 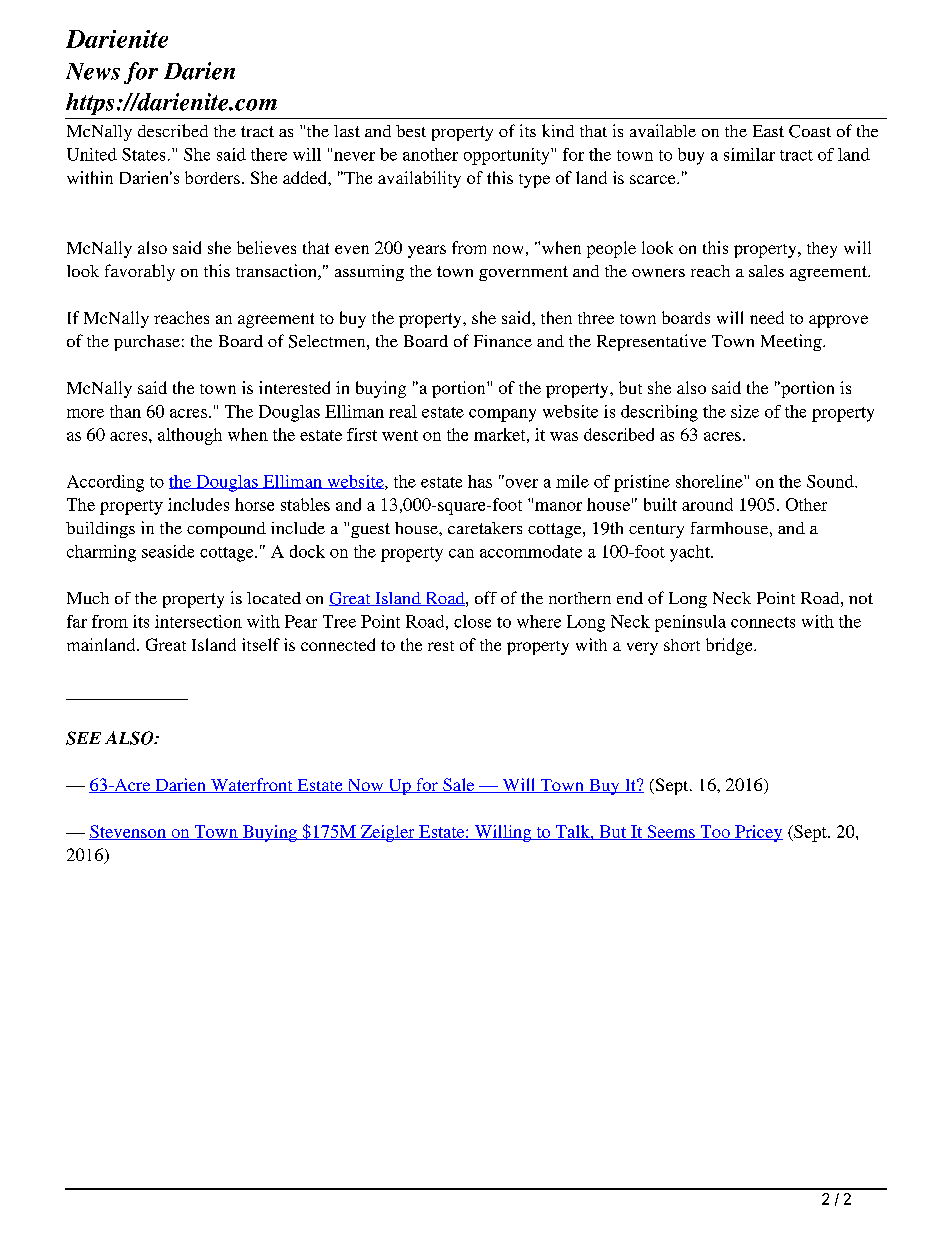 What do you see at coordinates (411, 131) in the document?
I see `best` at bounding box center [411, 131].
